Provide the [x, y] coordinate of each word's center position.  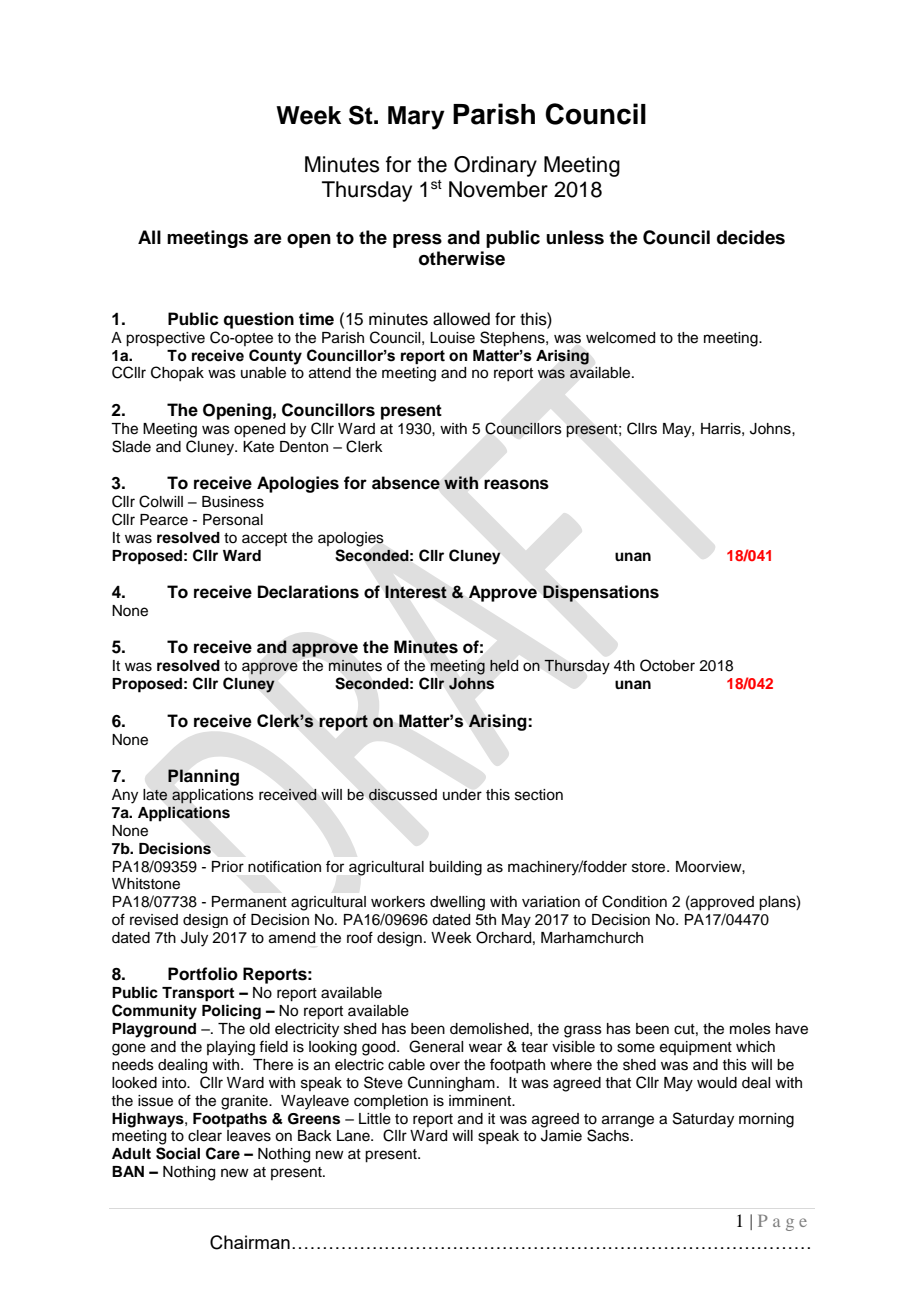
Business [233, 502]
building [455, 868]
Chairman [250, 1242]
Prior [228, 866]
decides [751, 237]
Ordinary [495, 166]
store [650, 867]
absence [406, 483]
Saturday [703, 1120]
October [667, 665]
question [258, 320]
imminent [481, 1101]
